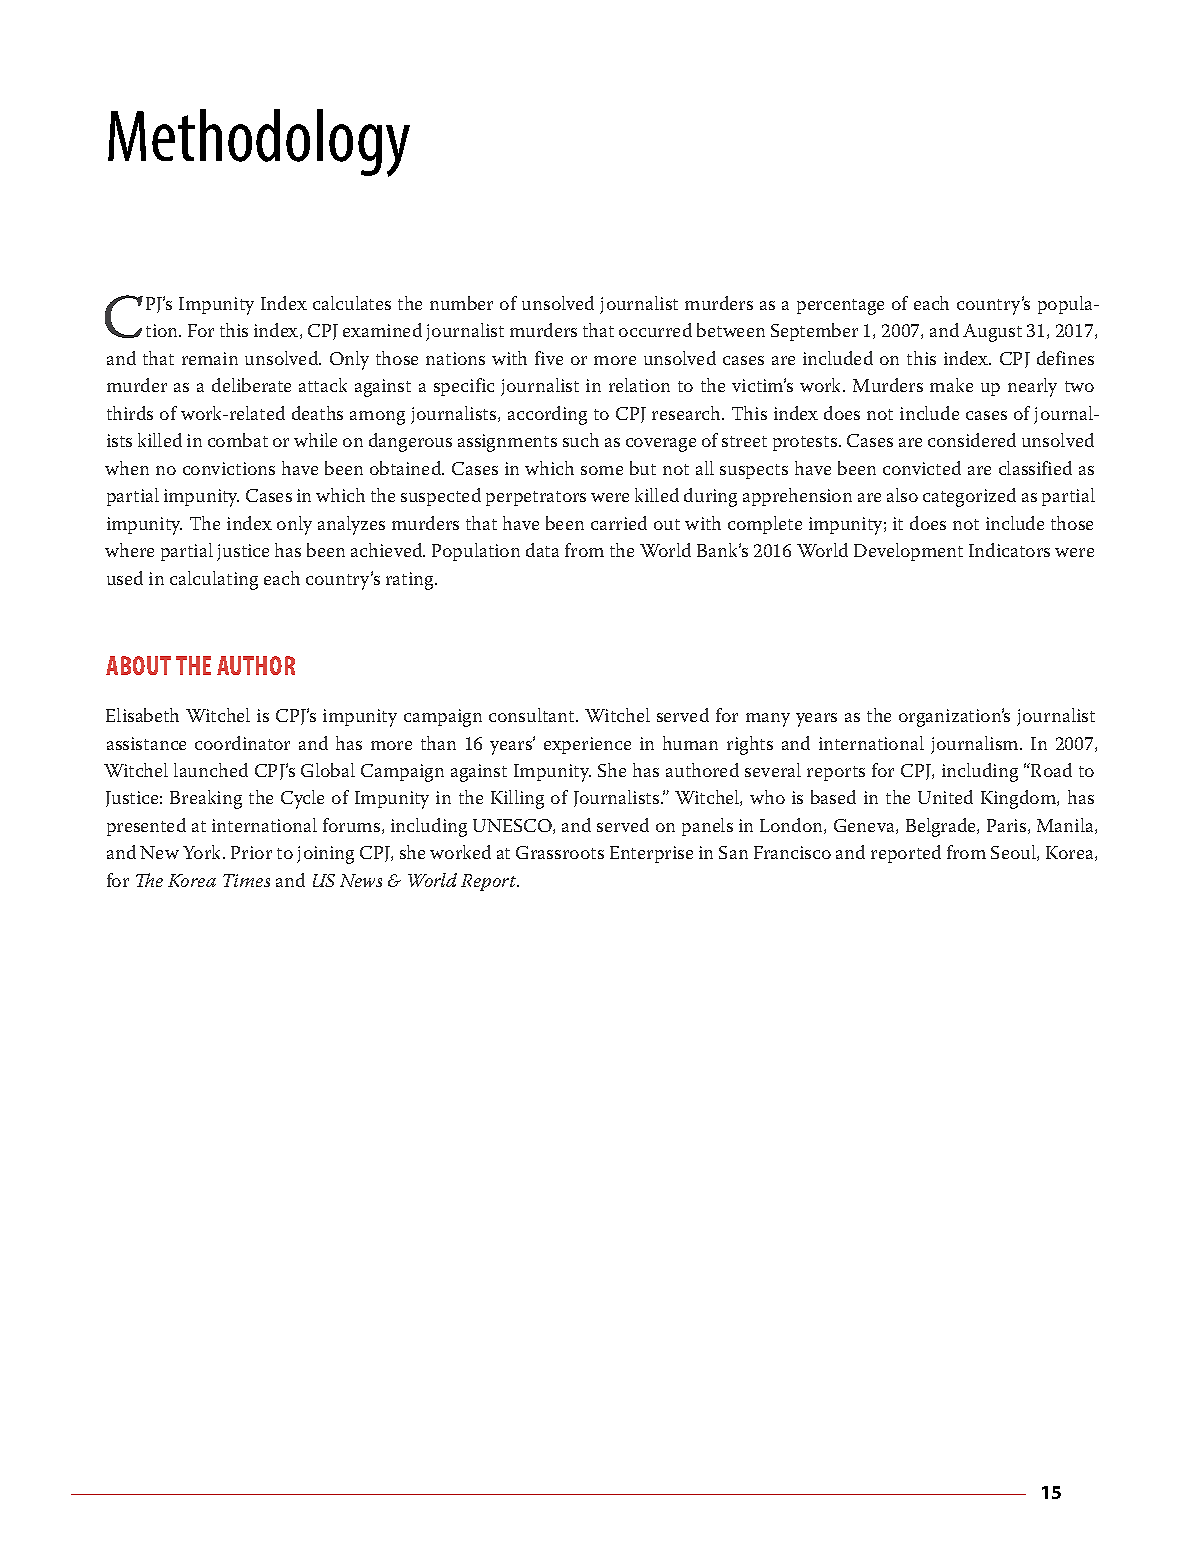  I want to click on number, so click(461, 303).
